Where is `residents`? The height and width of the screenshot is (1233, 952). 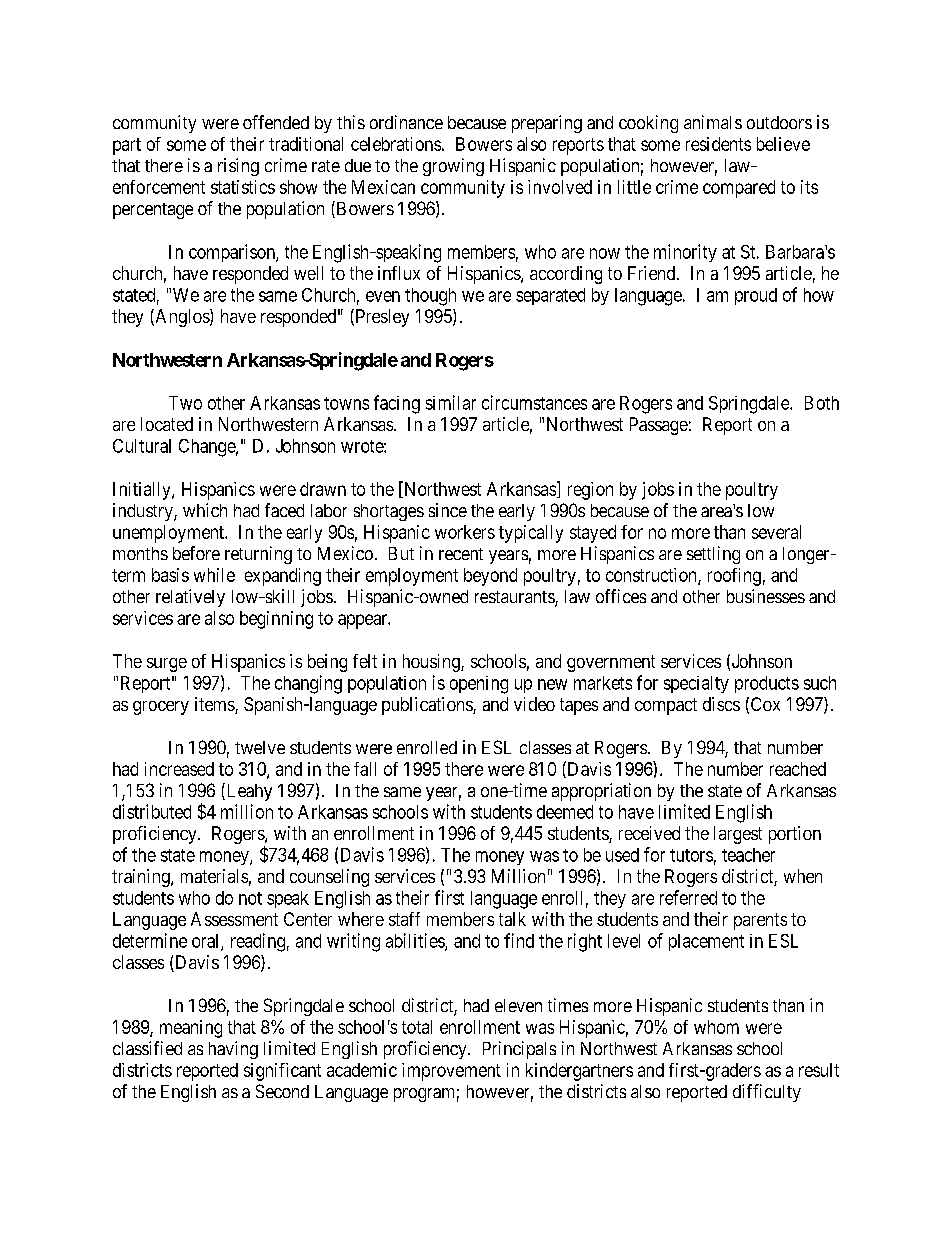
residents is located at coordinates (718, 144).
